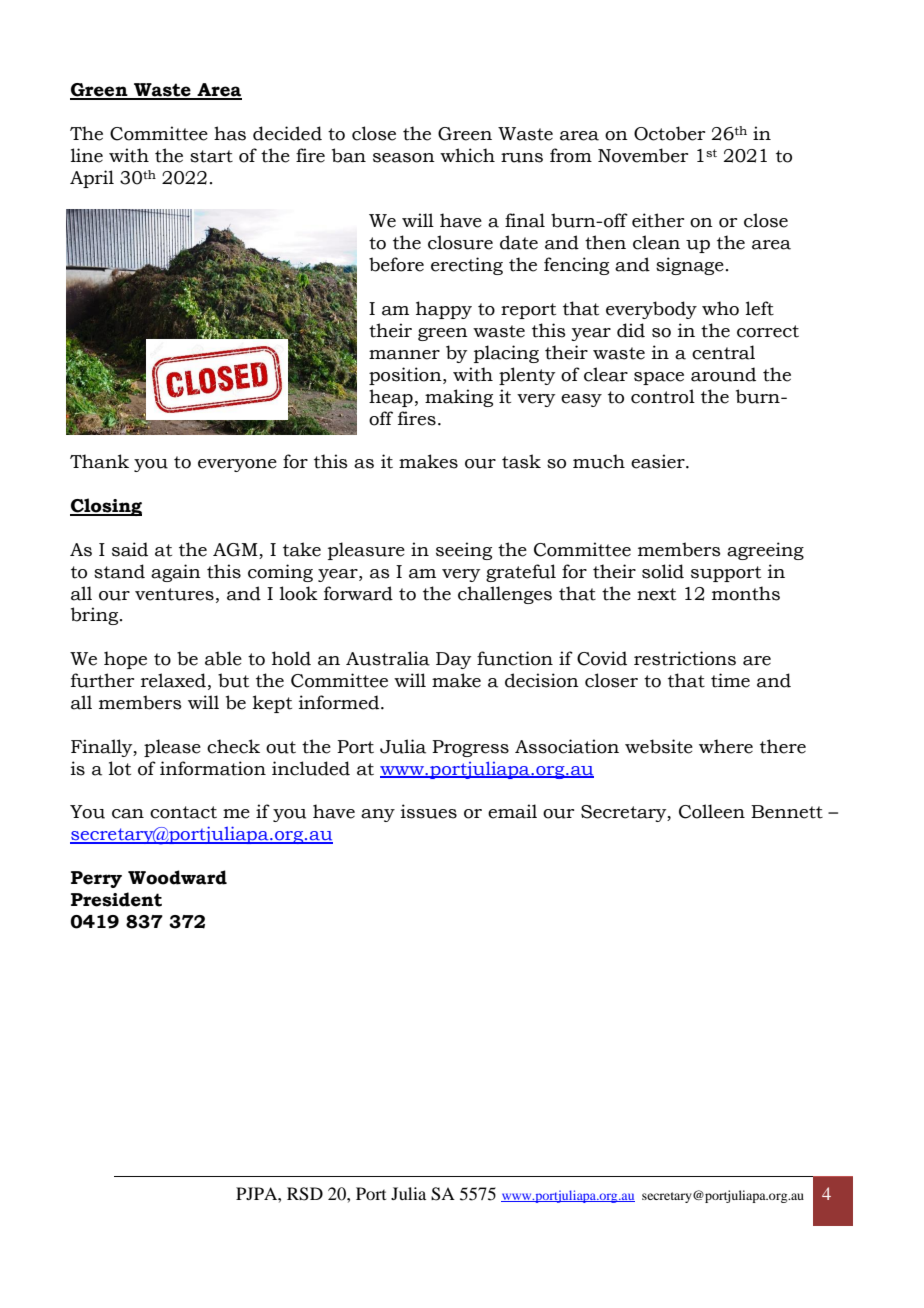 The height and width of the page is (1308, 924). I want to click on making, so click(459, 398).
